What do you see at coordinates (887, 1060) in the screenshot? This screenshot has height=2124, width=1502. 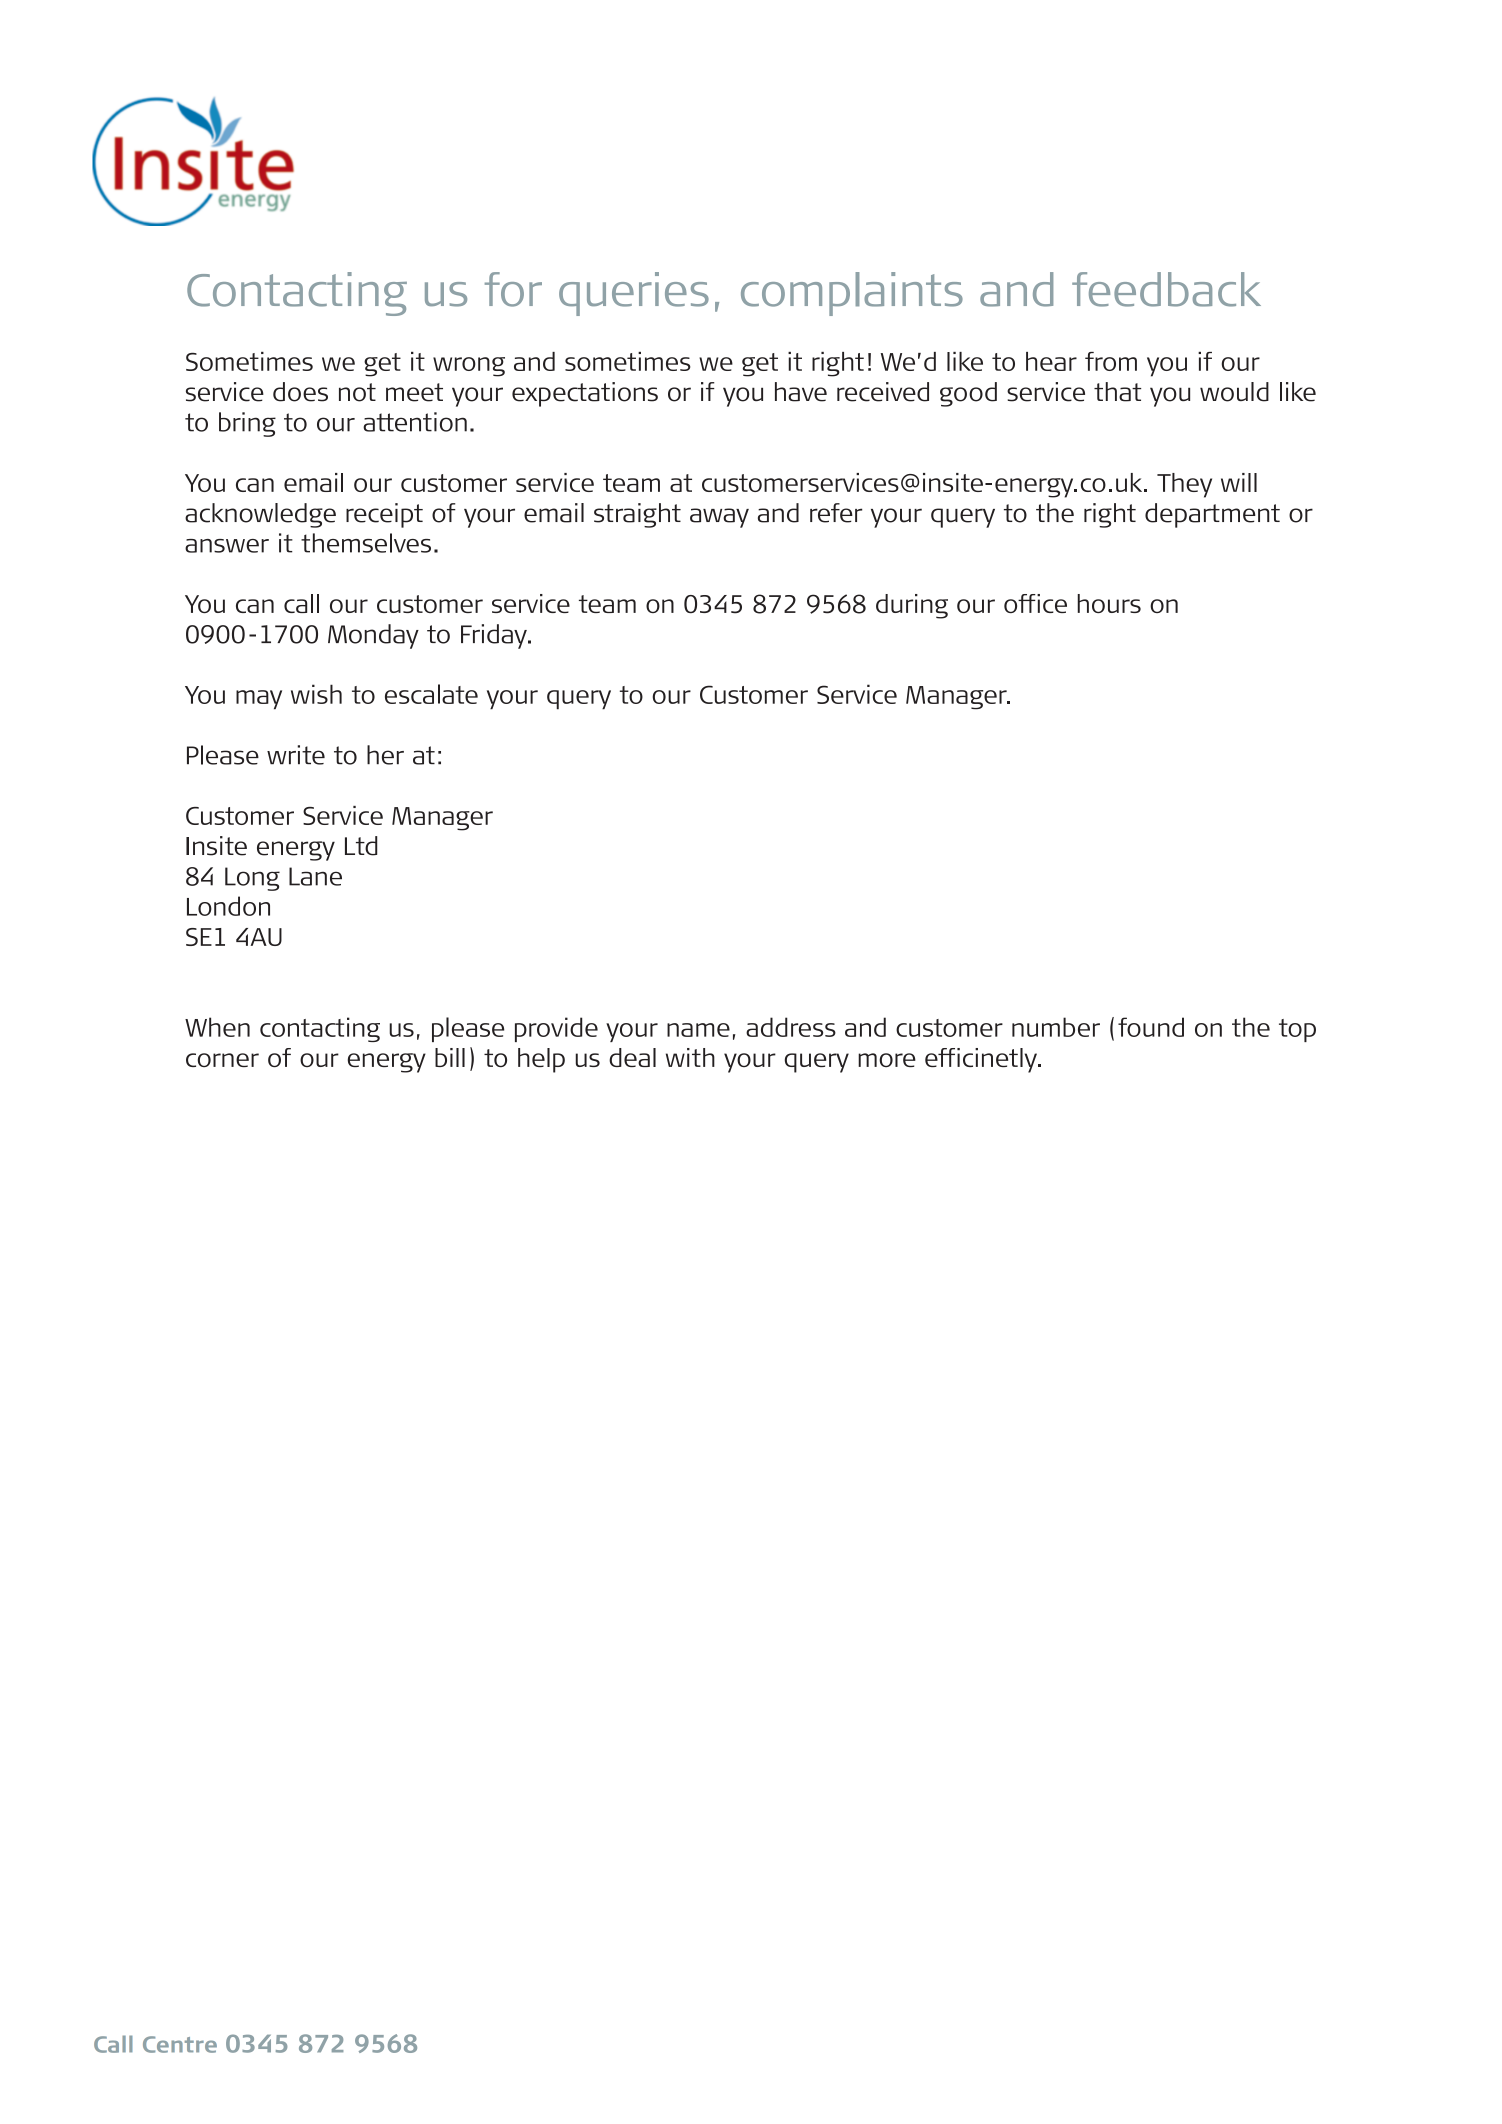 I see `more` at bounding box center [887, 1060].
